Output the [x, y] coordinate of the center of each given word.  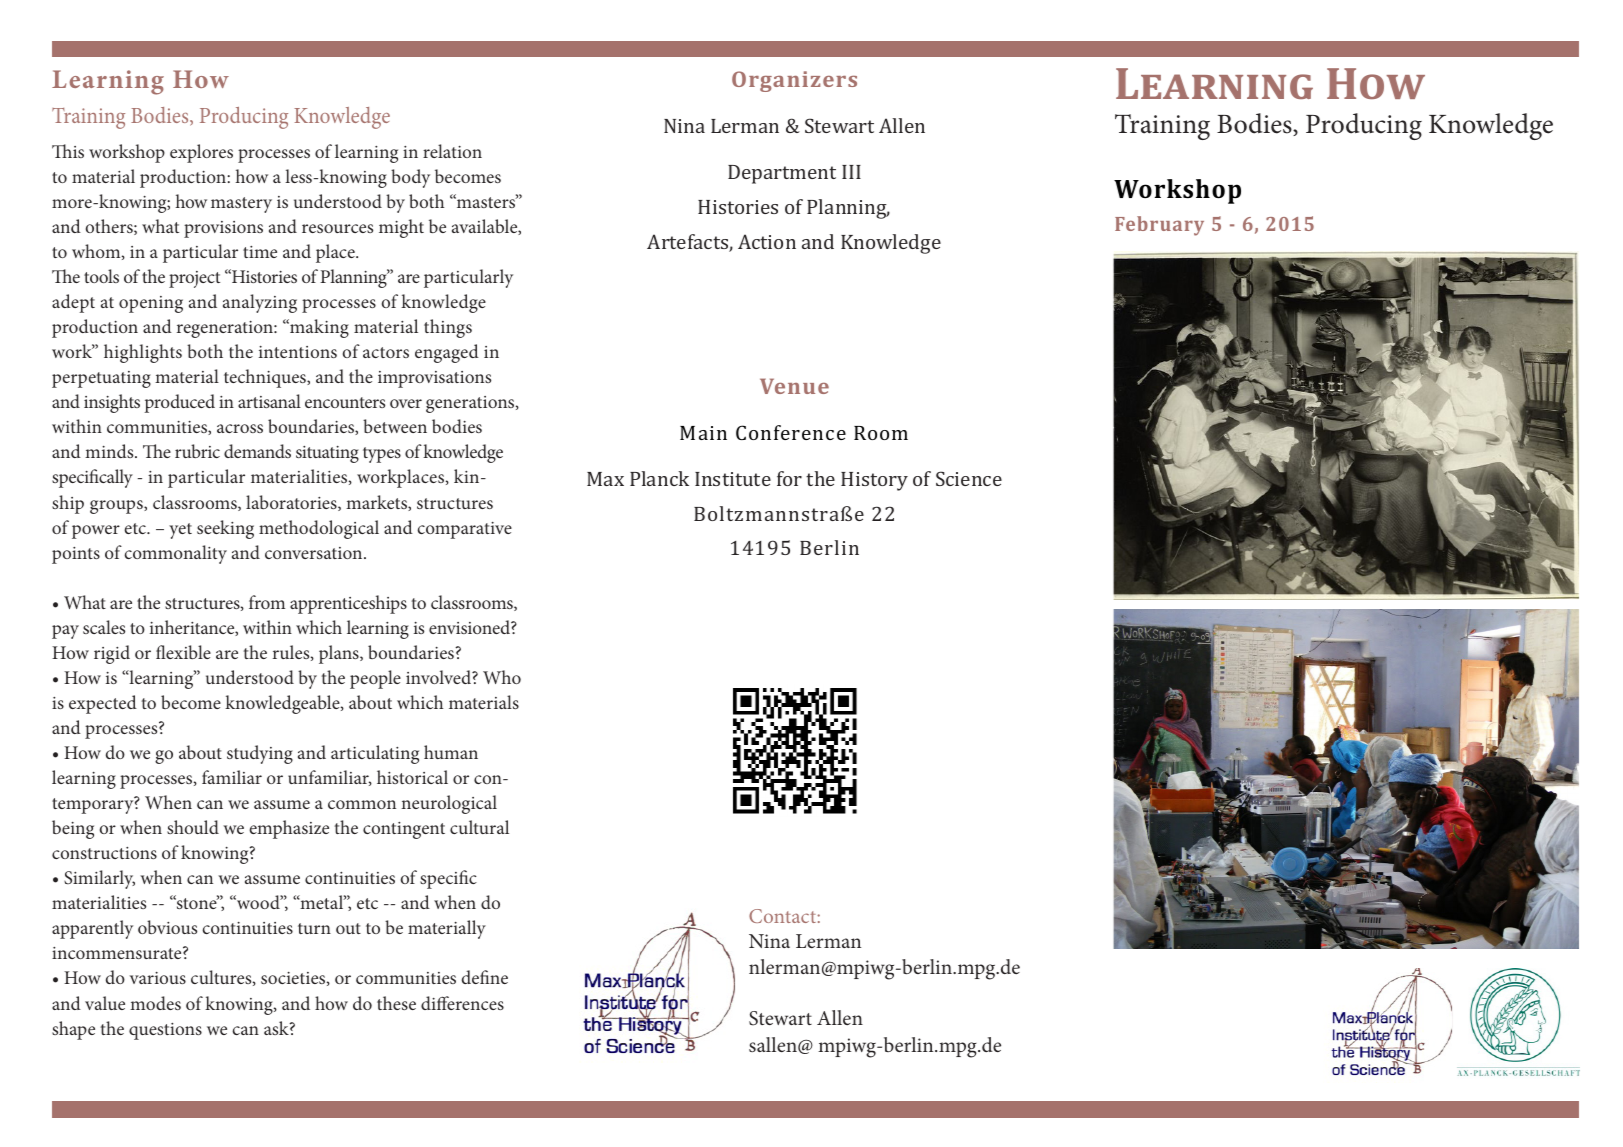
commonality [175, 554]
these [396, 1003]
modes [155, 1003]
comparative [464, 530]
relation [452, 151]
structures [455, 503]
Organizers [794, 81]
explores [201, 153]
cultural [479, 827]
